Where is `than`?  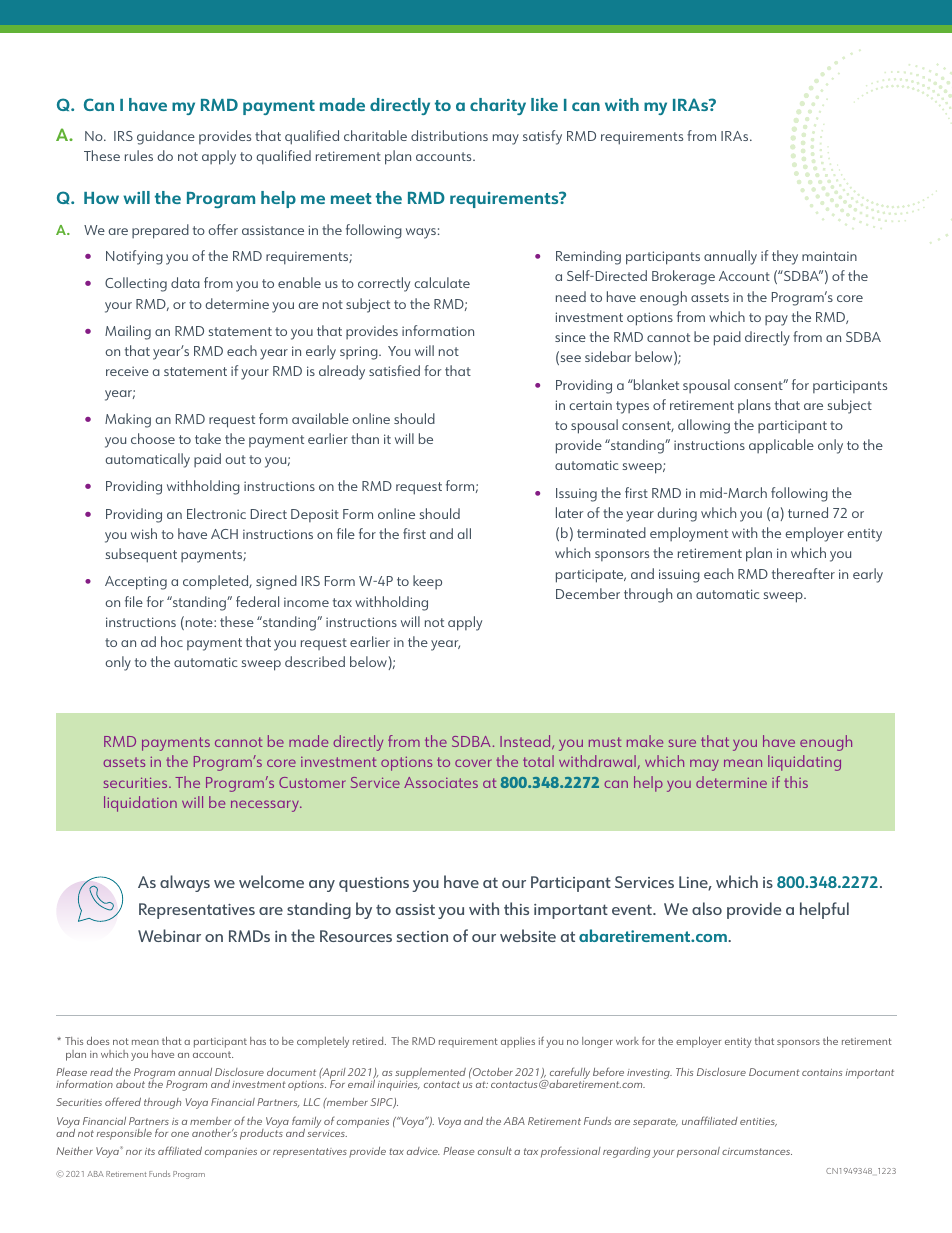 than is located at coordinates (365, 438).
